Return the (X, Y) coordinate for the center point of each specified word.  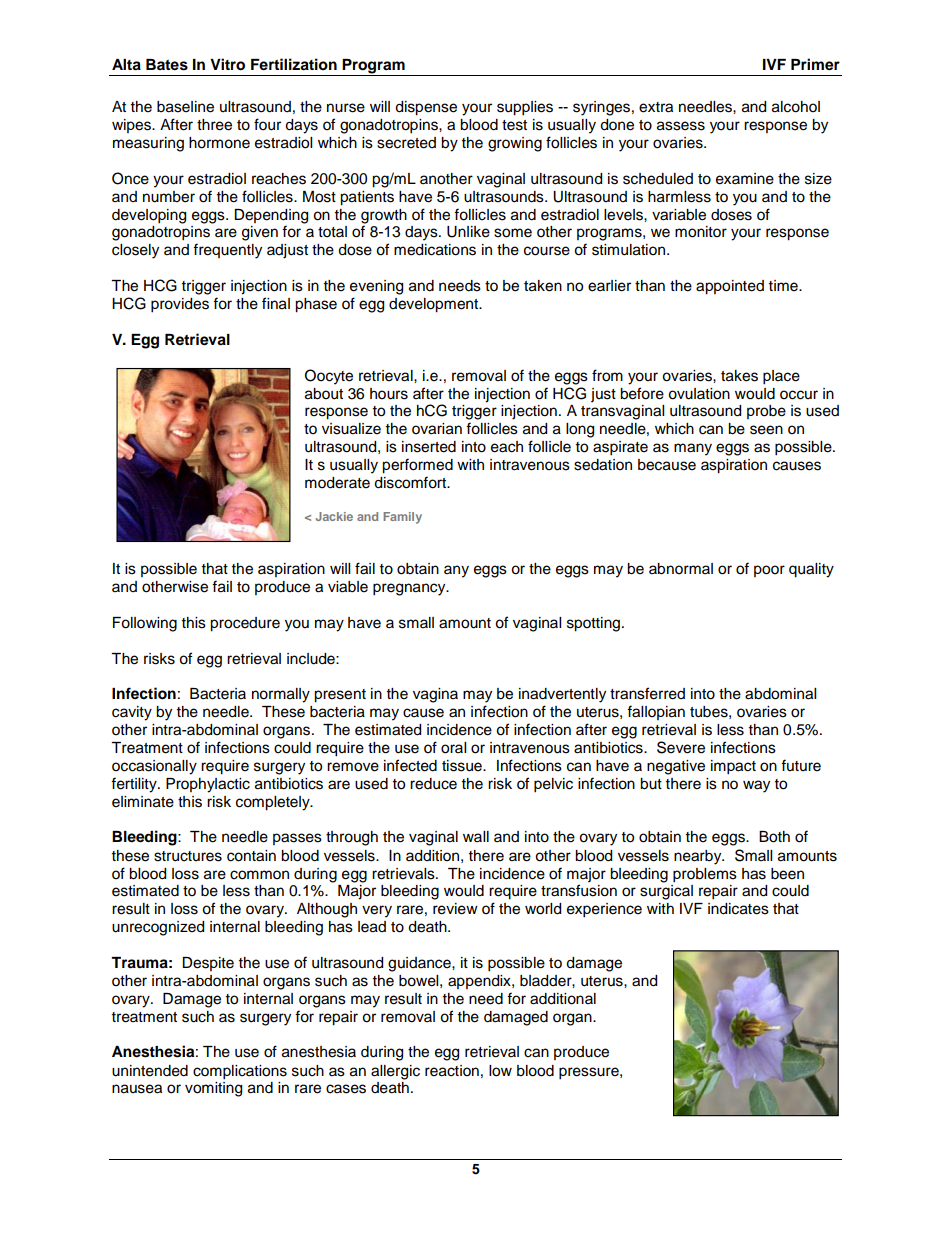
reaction (452, 1071)
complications (240, 1072)
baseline (185, 107)
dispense (426, 108)
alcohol (796, 107)
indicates (738, 909)
